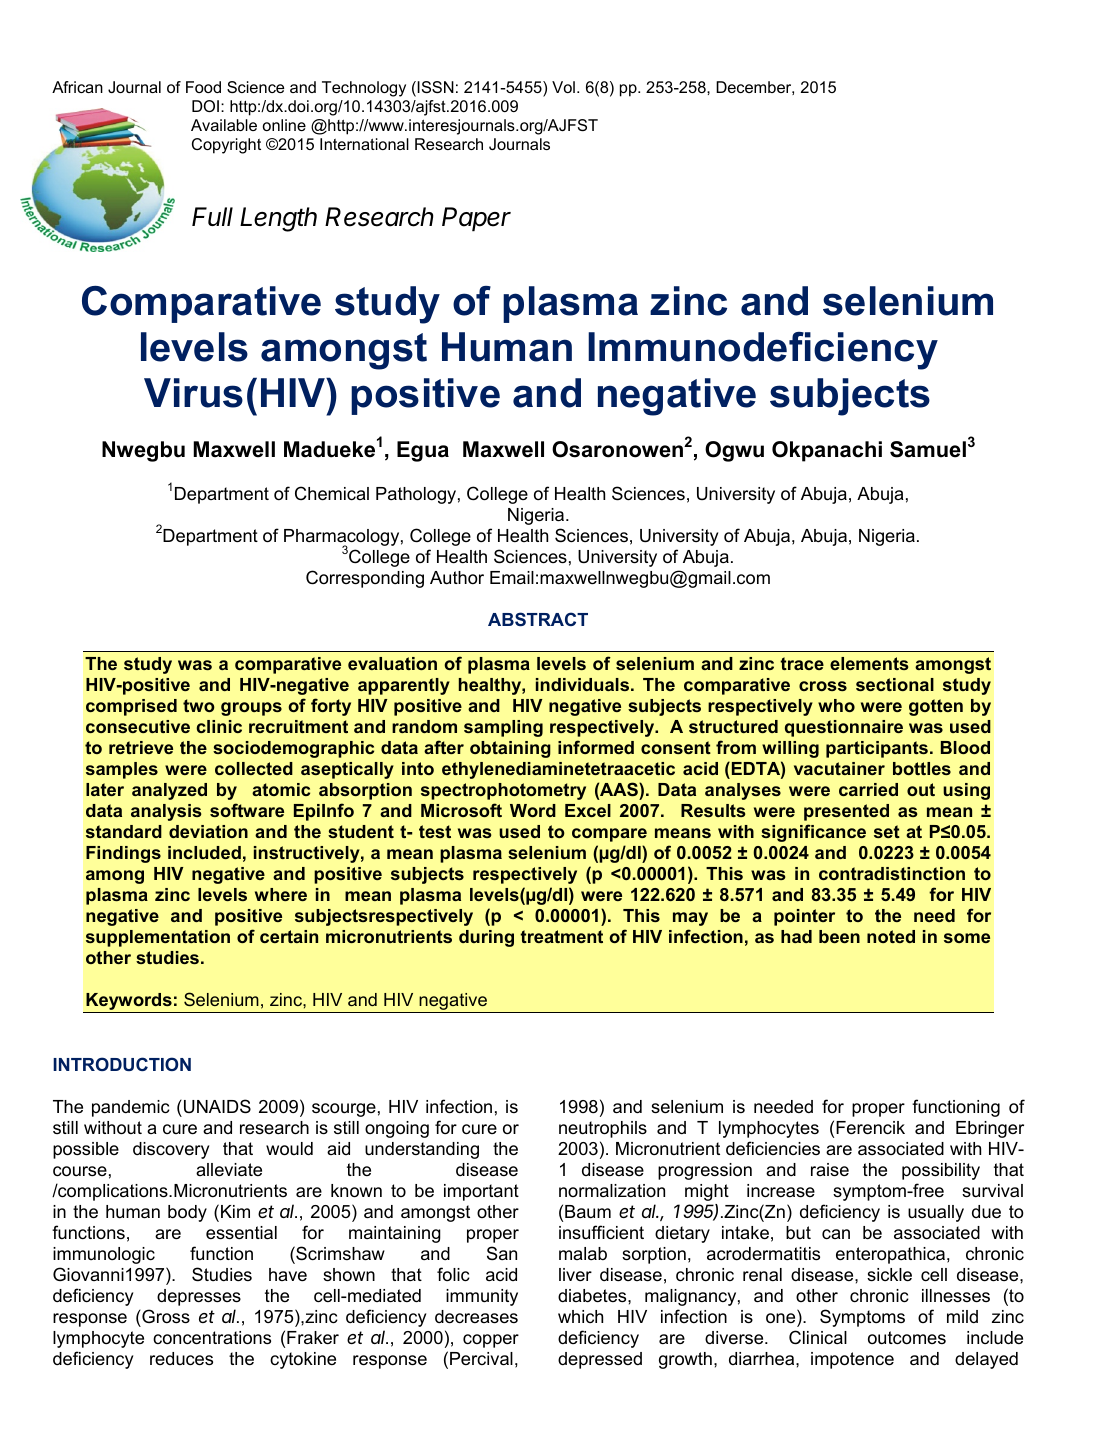 The width and height of the screenshot is (1116, 1444). What do you see at coordinates (476, 219) in the screenshot?
I see `Paper` at bounding box center [476, 219].
